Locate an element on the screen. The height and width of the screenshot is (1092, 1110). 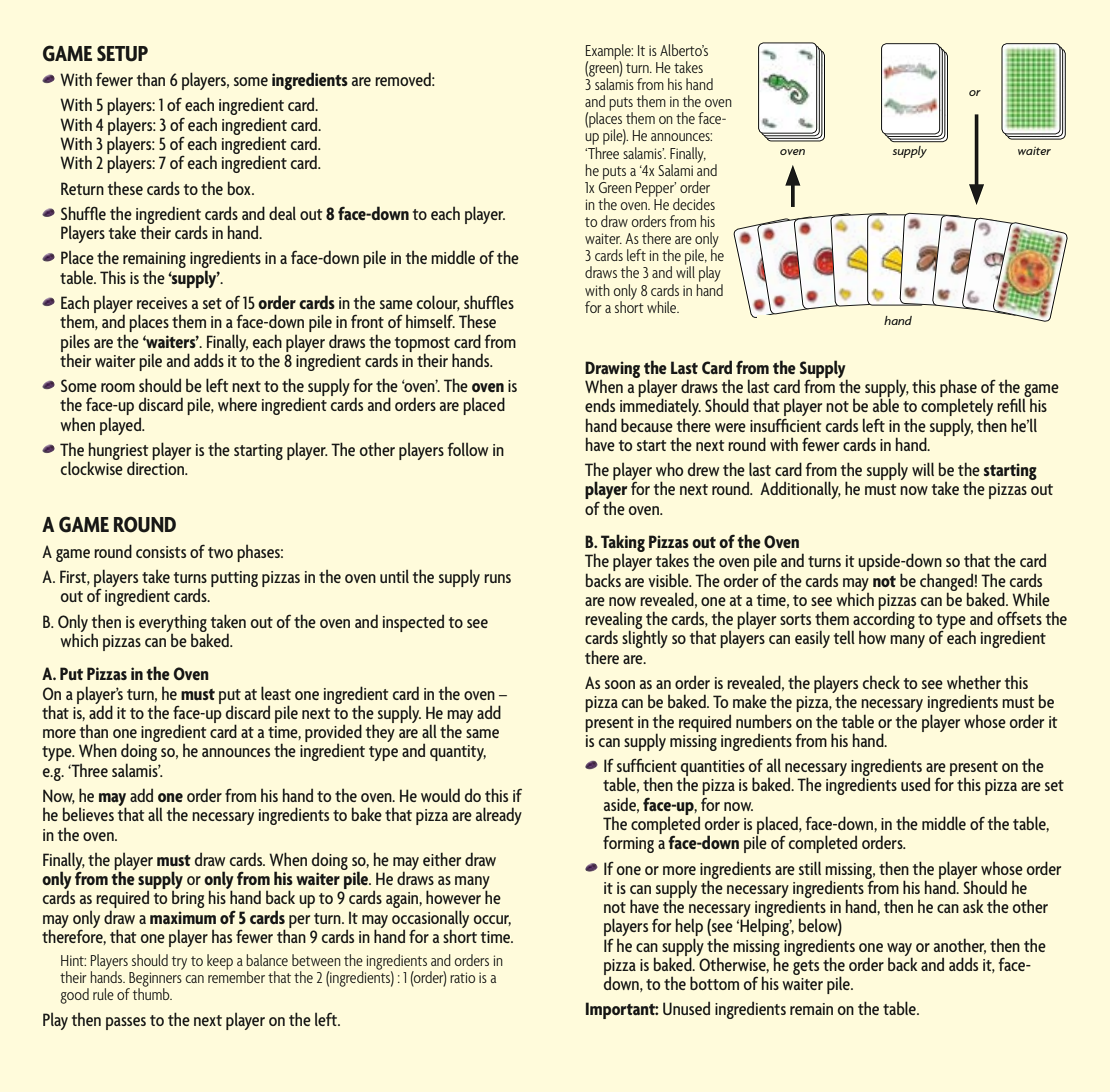
still is located at coordinates (810, 868).
